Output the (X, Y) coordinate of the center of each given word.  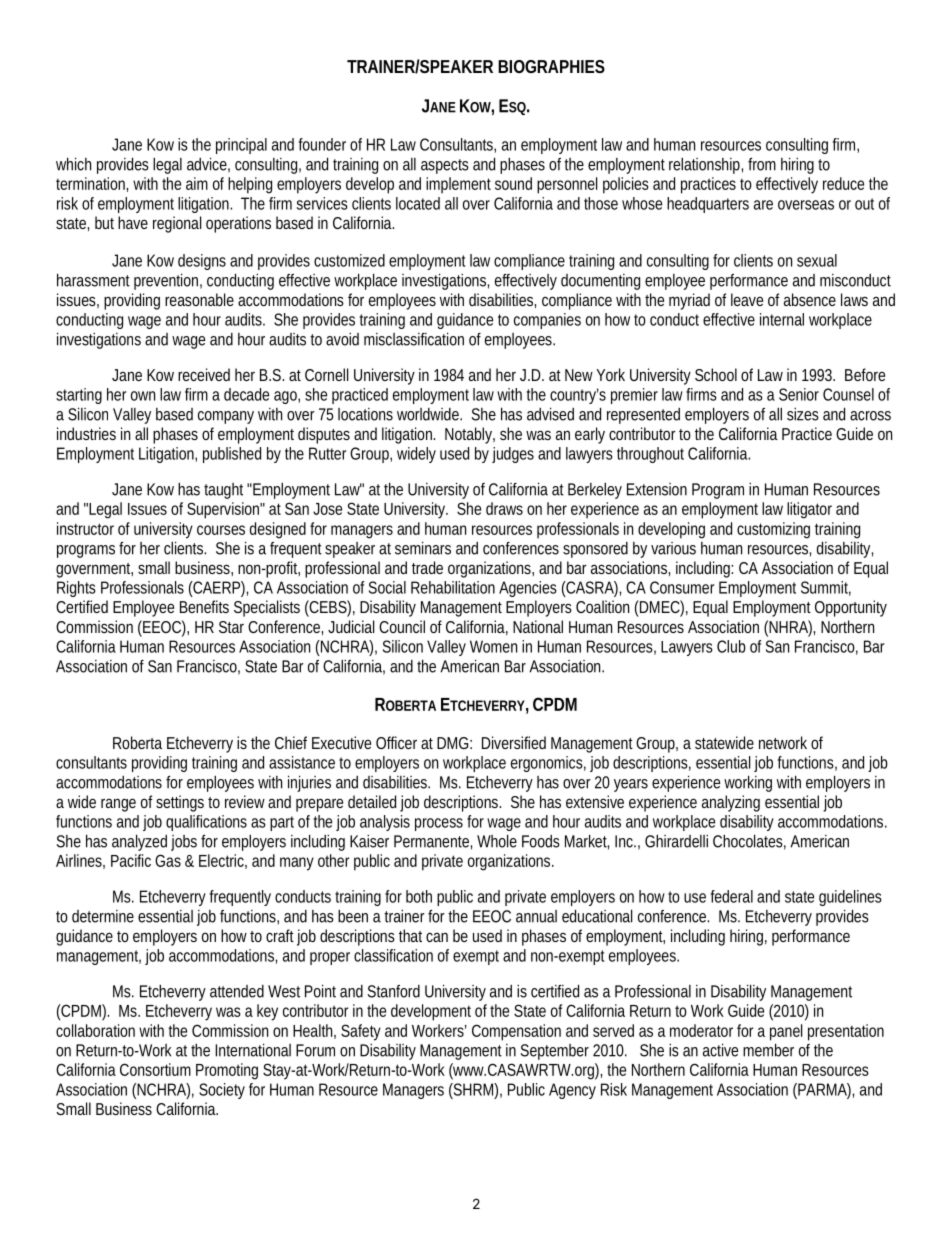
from (762, 164)
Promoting (227, 1071)
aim (197, 183)
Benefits (204, 606)
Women (493, 646)
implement (458, 185)
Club (731, 646)
